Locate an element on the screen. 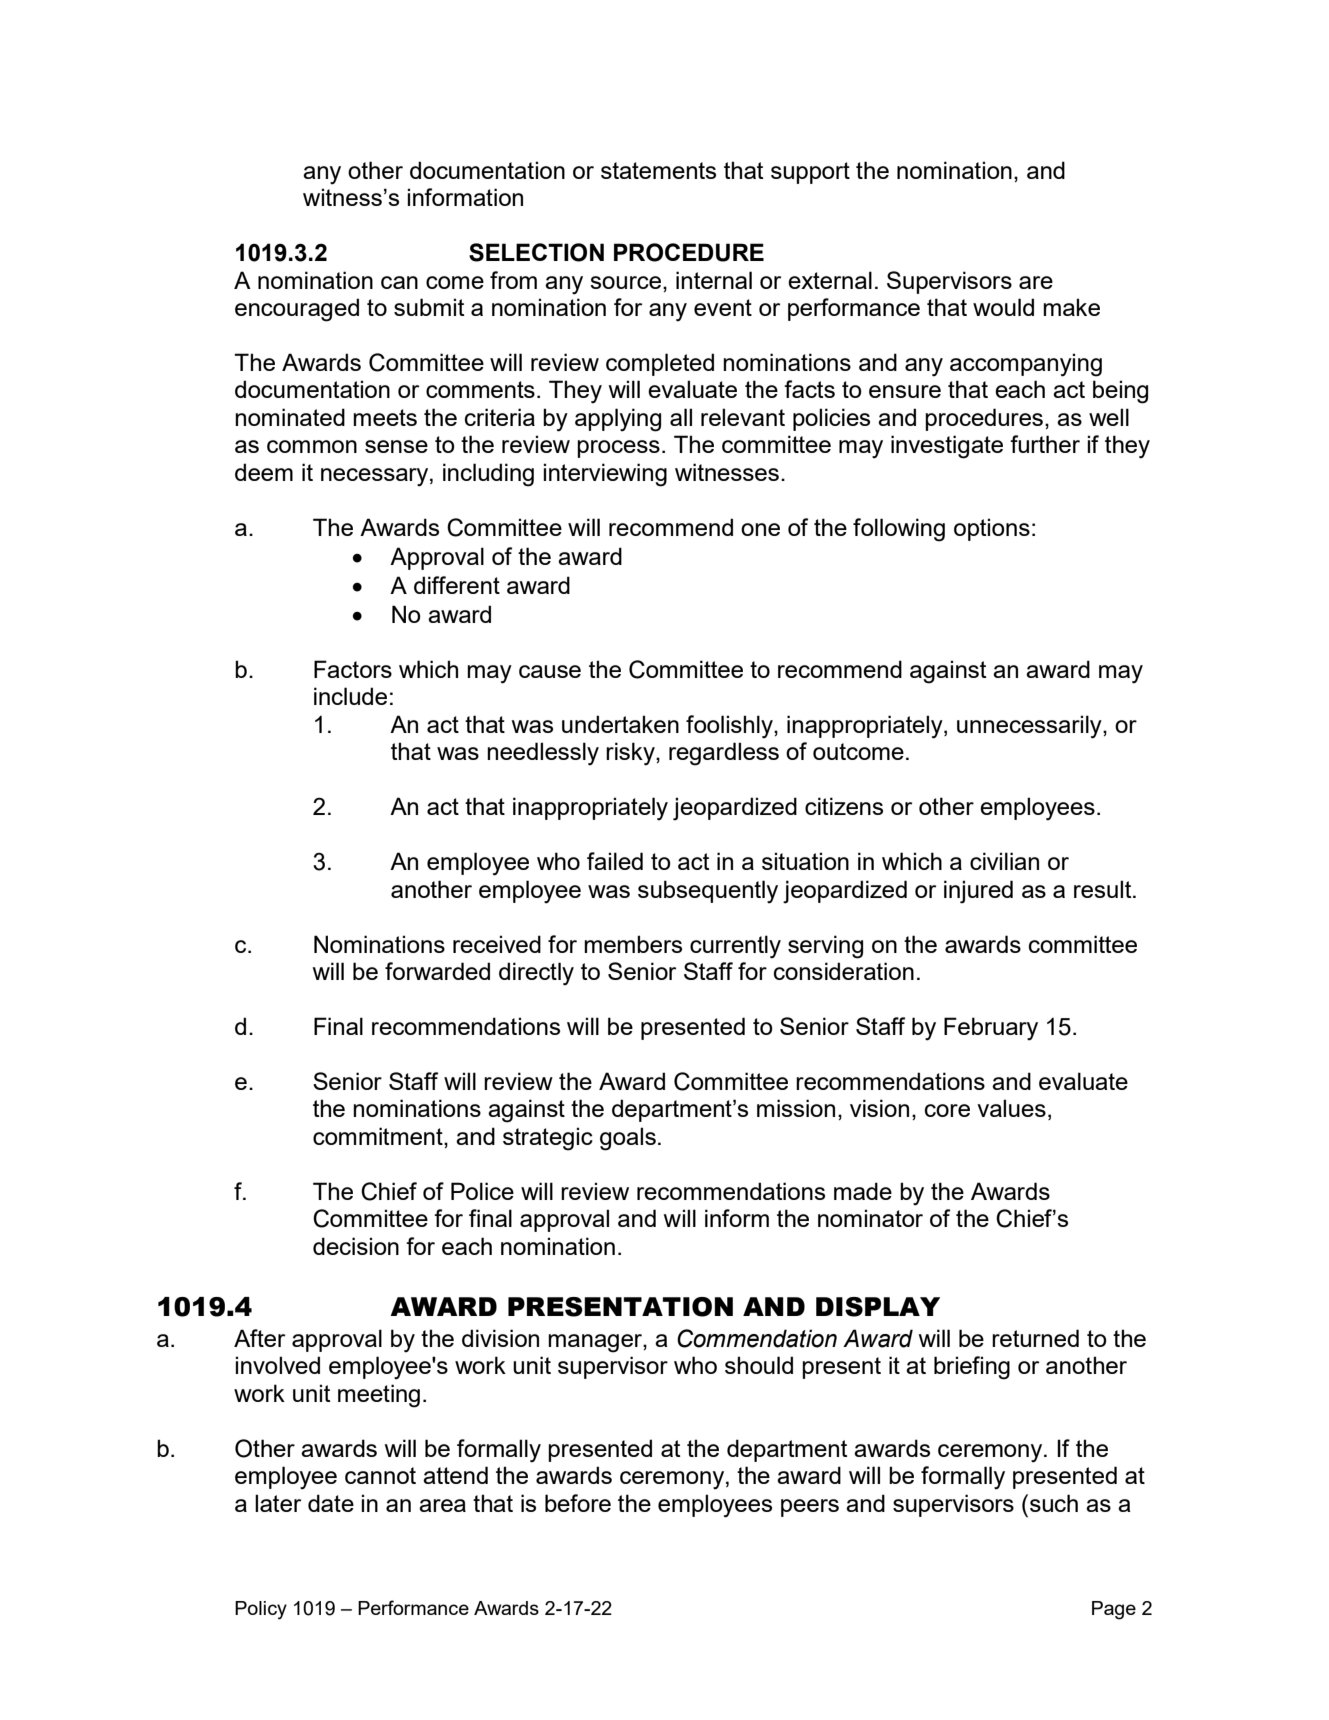 The height and width of the screenshot is (1720, 1329). civilian is located at coordinates (1004, 861).
